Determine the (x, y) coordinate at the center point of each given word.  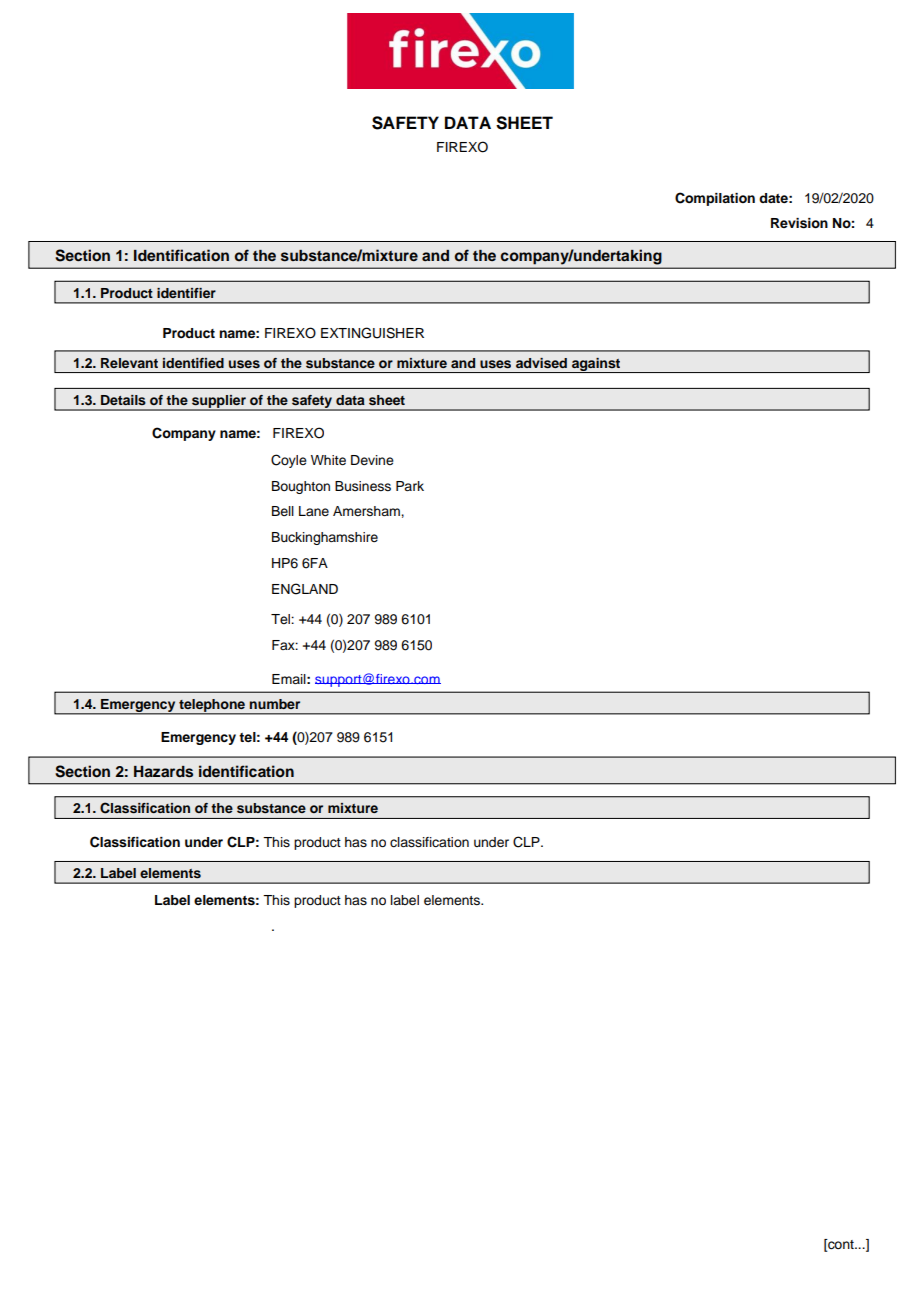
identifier (186, 293)
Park (410, 486)
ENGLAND (305, 589)
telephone (212, 706)
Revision (799, 223)
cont (841, 1245)
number (275, 704)
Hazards (163, 772)
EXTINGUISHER (372, 333)
